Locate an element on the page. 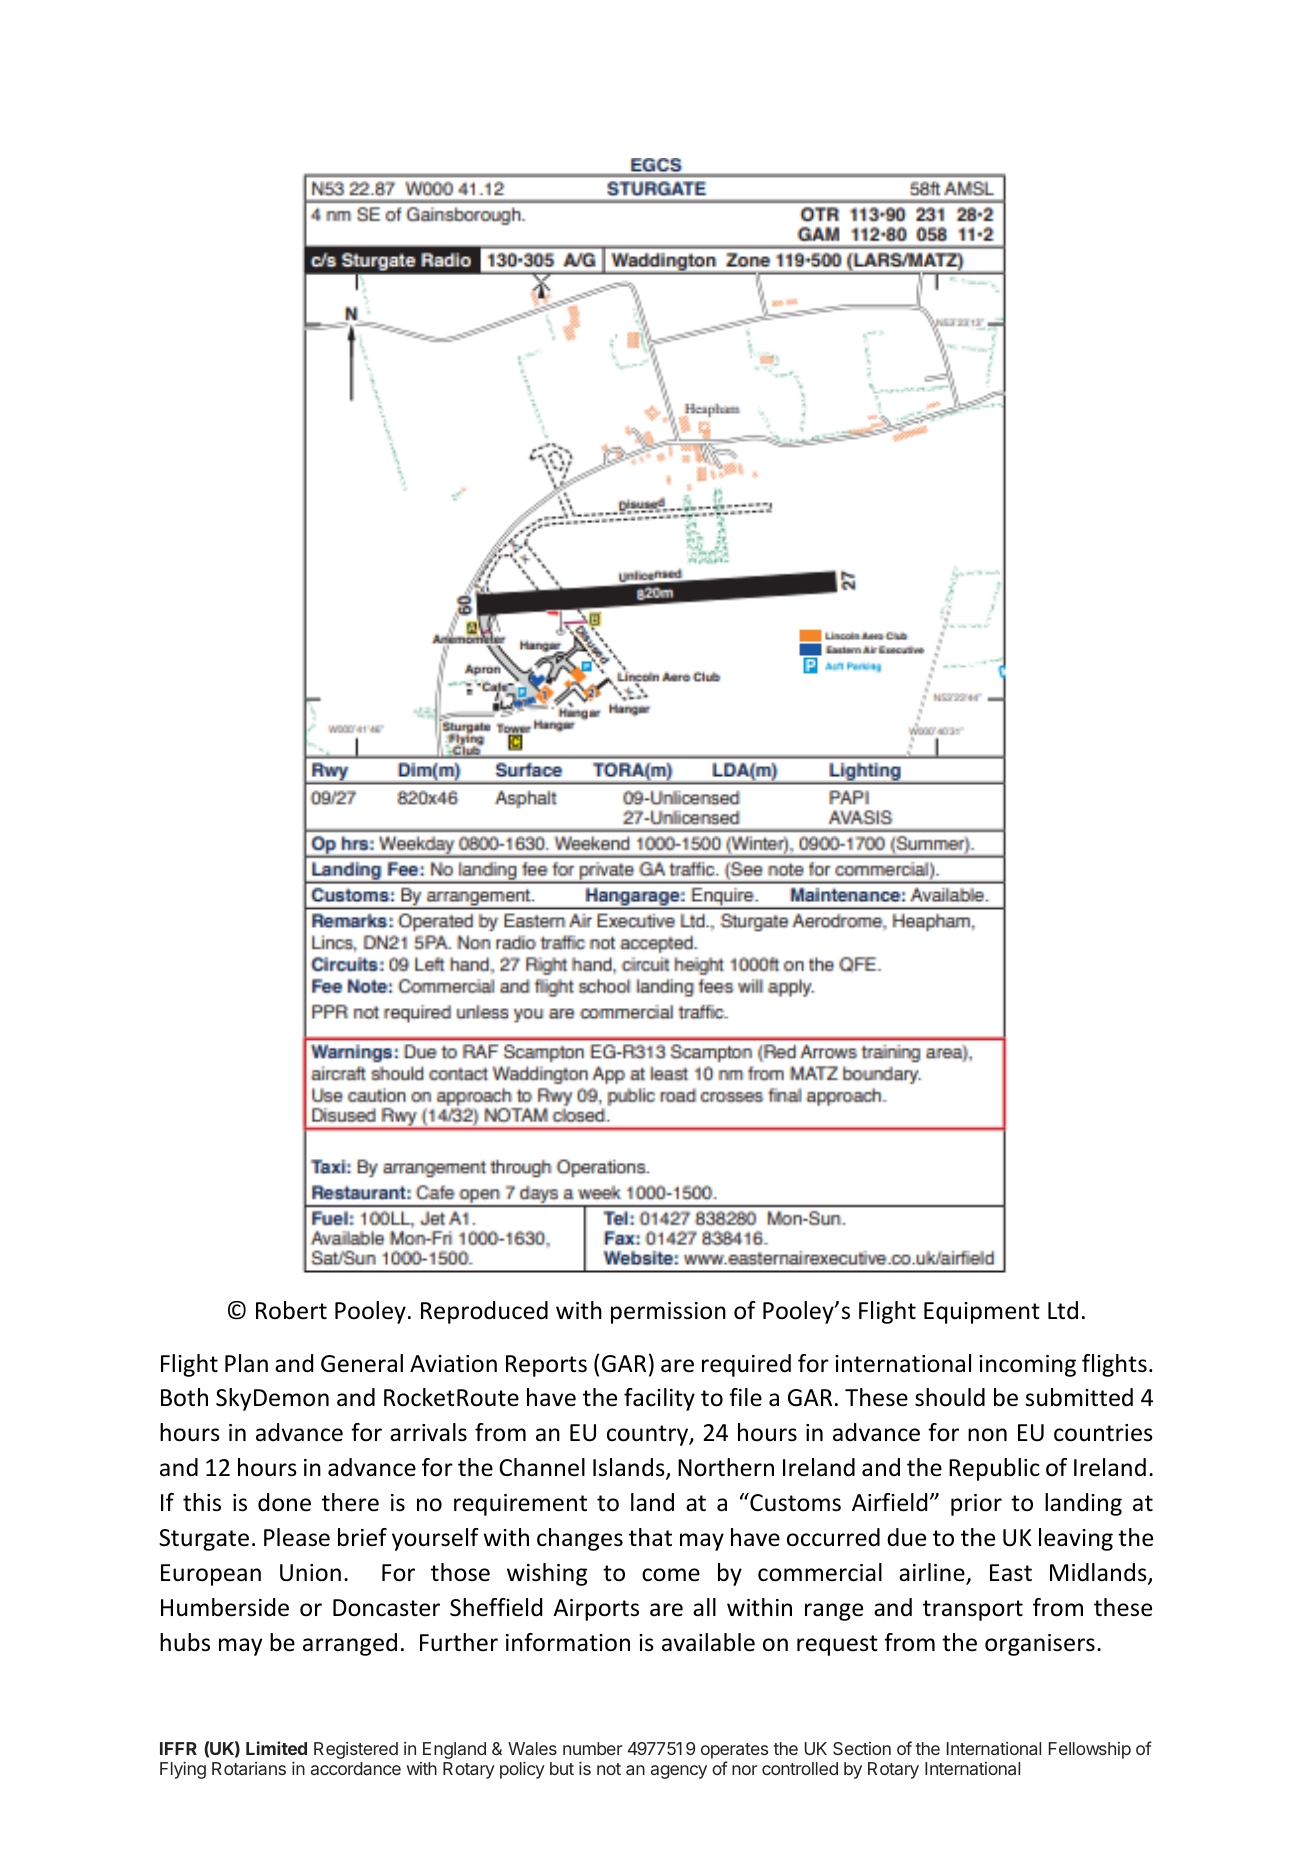  that is located at coordinates (650, 1537).
